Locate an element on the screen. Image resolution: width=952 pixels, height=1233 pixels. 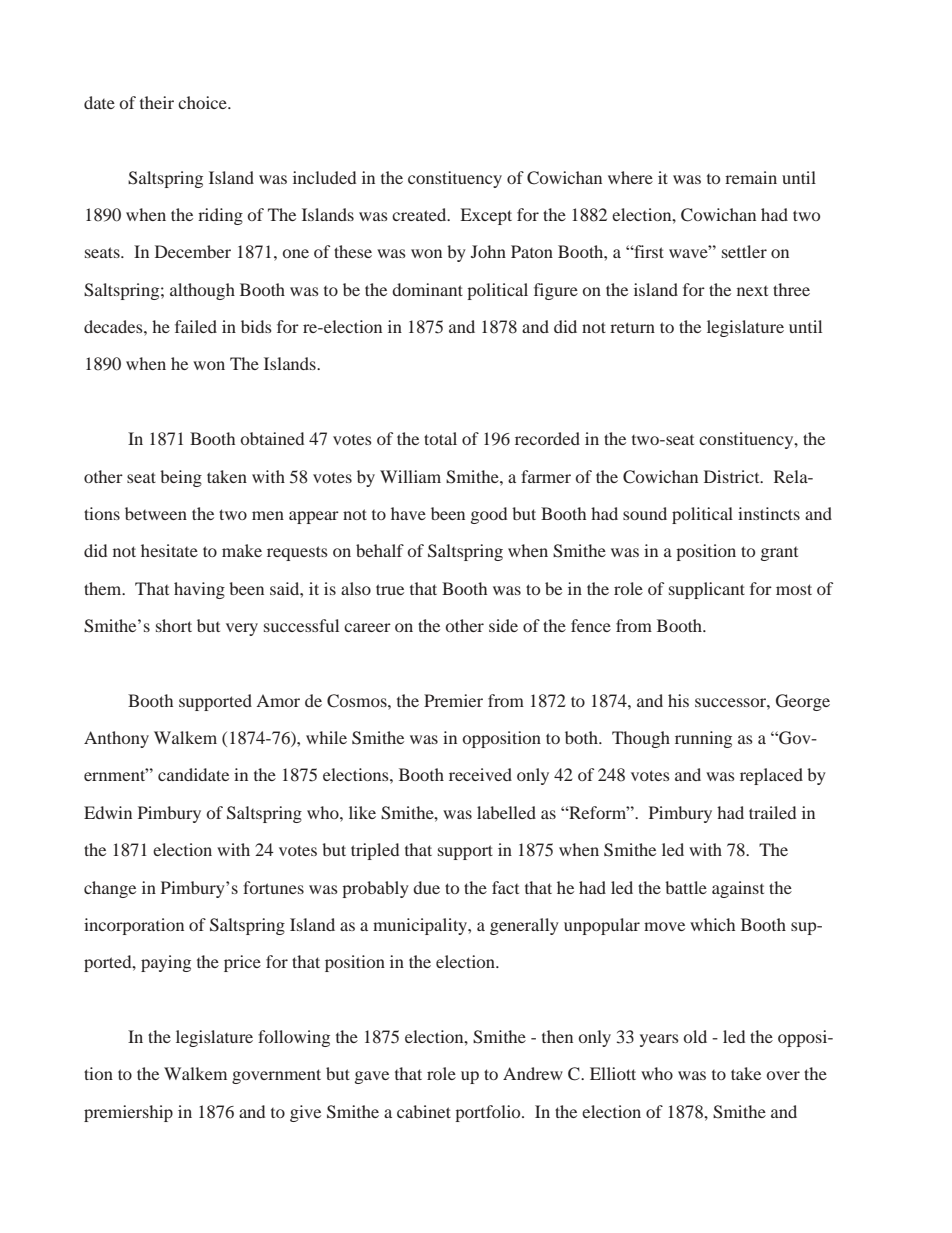
against is located at coordinates (738, 889).
